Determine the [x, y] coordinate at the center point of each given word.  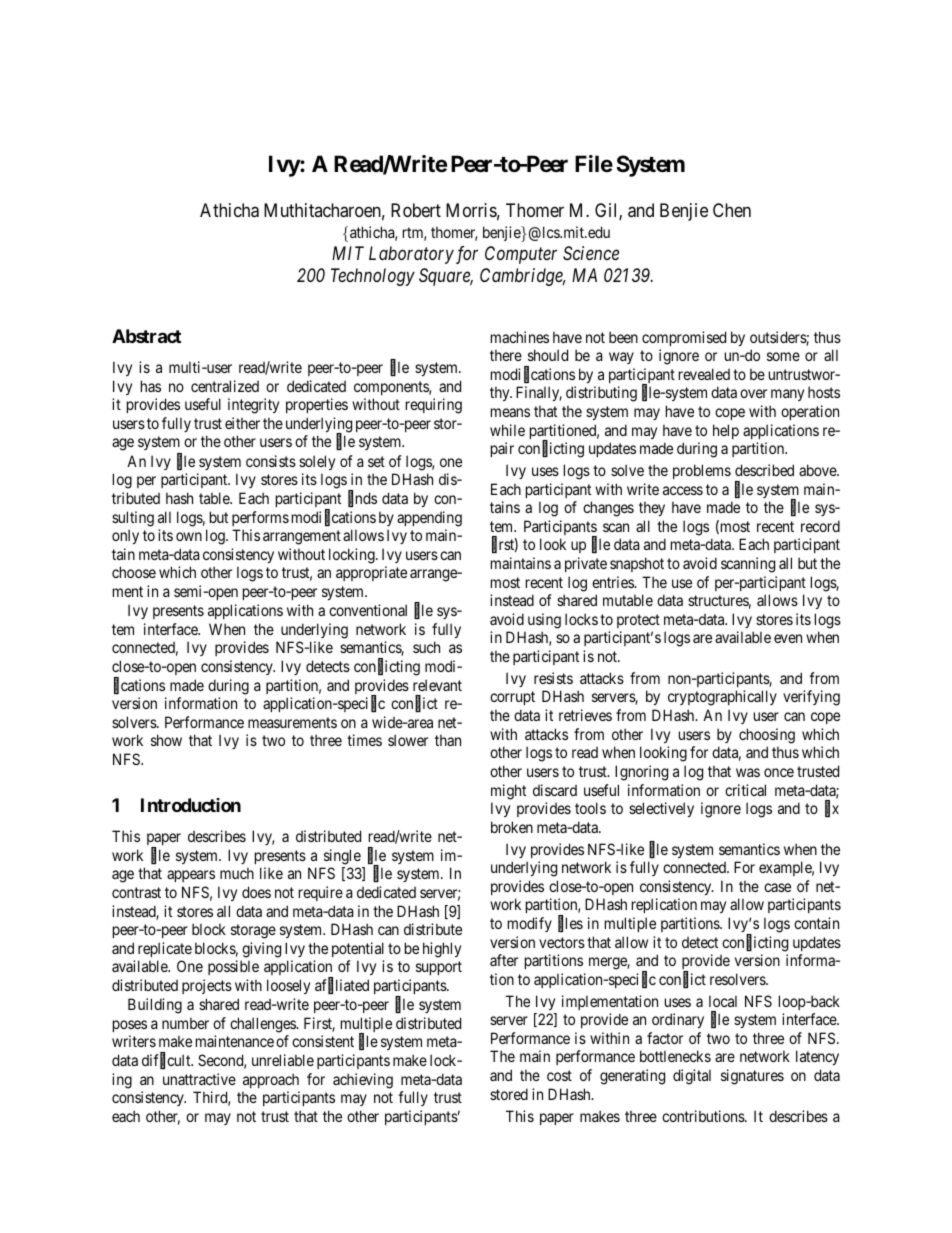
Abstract [146, 336]
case [777, 887]
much [237, 873]
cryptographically [722, 698]
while [507, 430]
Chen [732, 210]
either [242, 423]
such [426, 647]
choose [134, 572]
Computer [521, 255]
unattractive [199, 1079]
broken [512, 827]
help [726, 431]
